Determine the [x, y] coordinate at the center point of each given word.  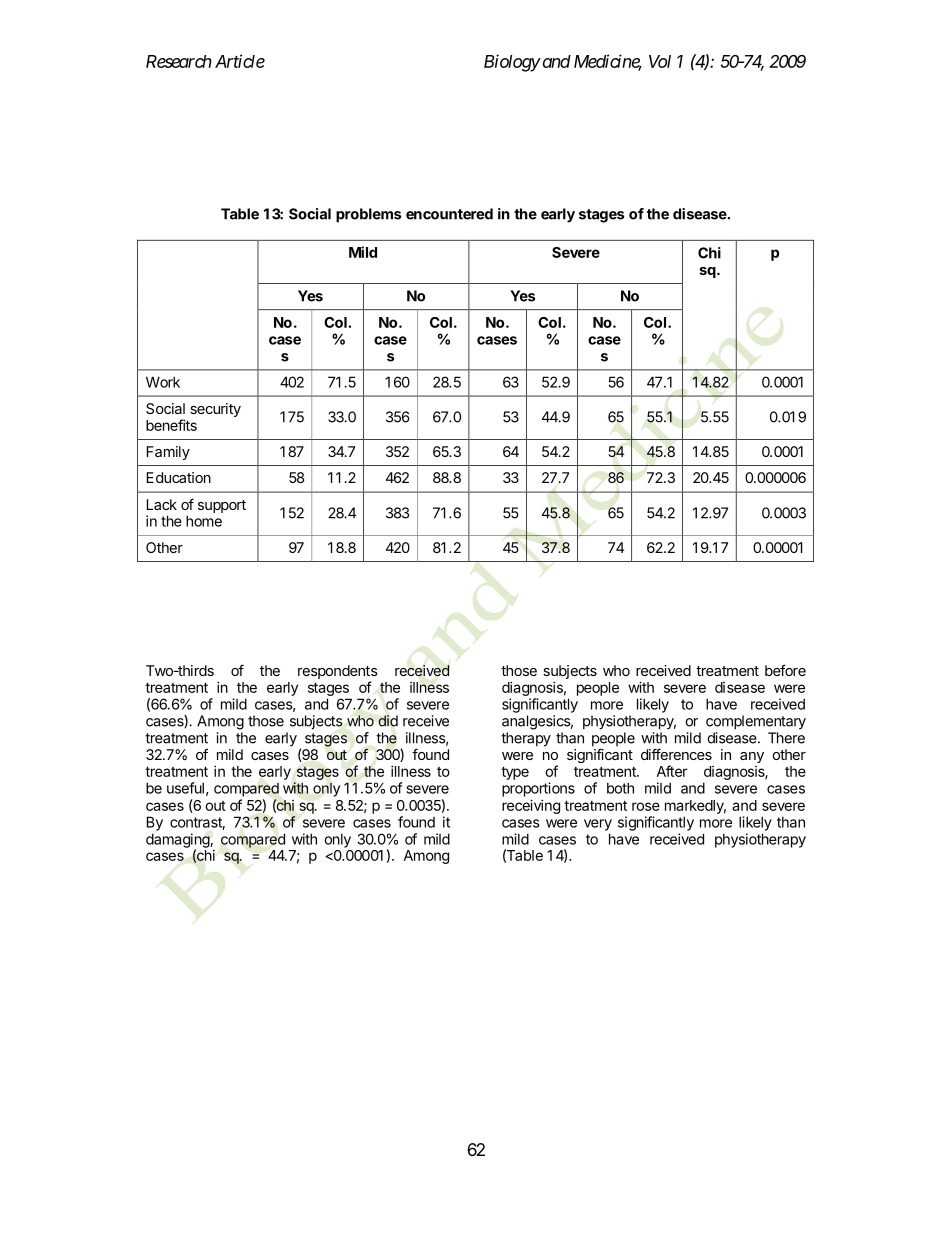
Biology [512, 63]
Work [163, 382]
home [204, 521]
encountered [449, 214]
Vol [660, 61]
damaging [178, 841]
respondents [338, 672]
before [785, 670]
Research [179, 61]
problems [368, 215]
